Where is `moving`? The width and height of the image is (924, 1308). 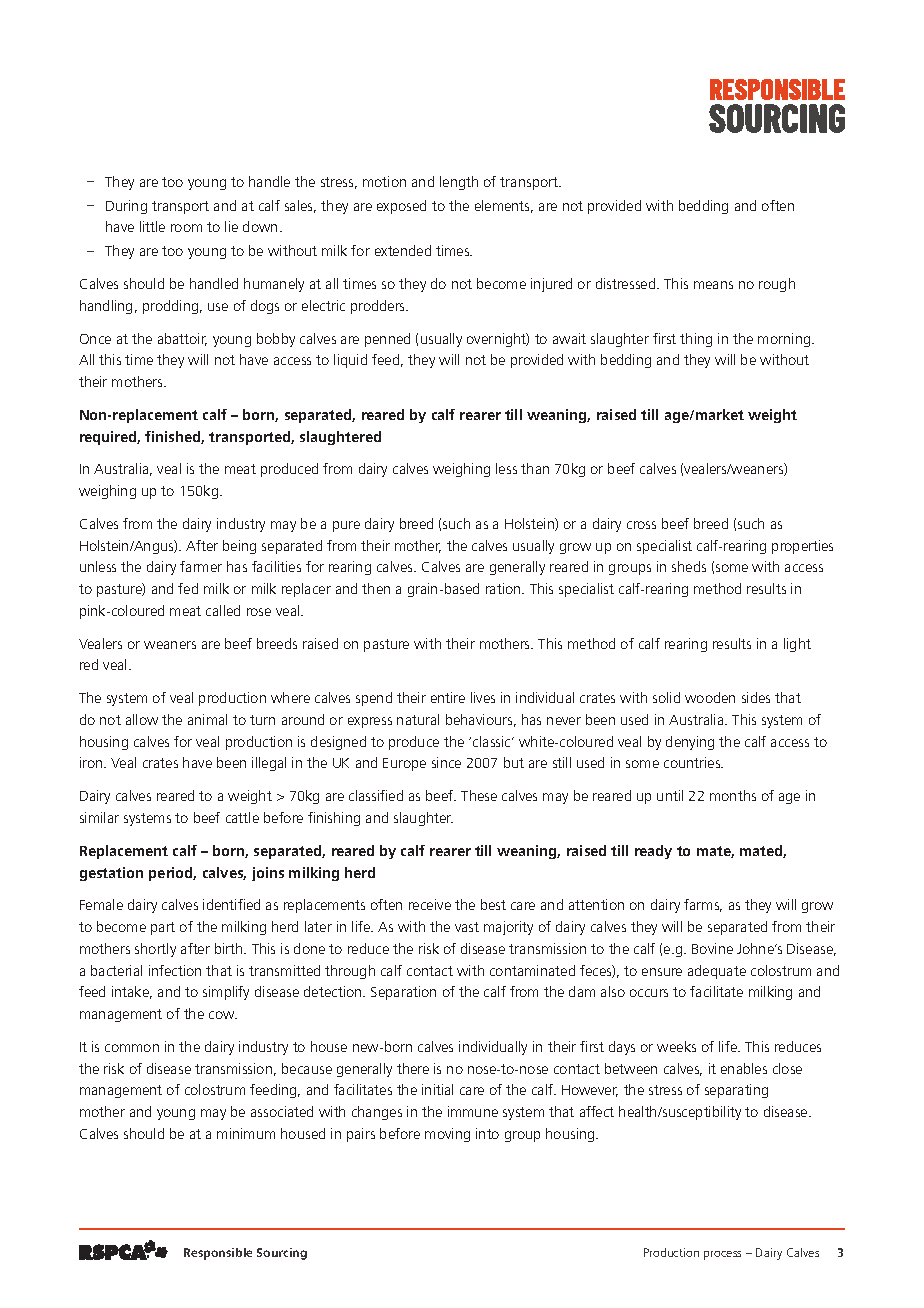
moving is located at coordinates (447, 1135).
